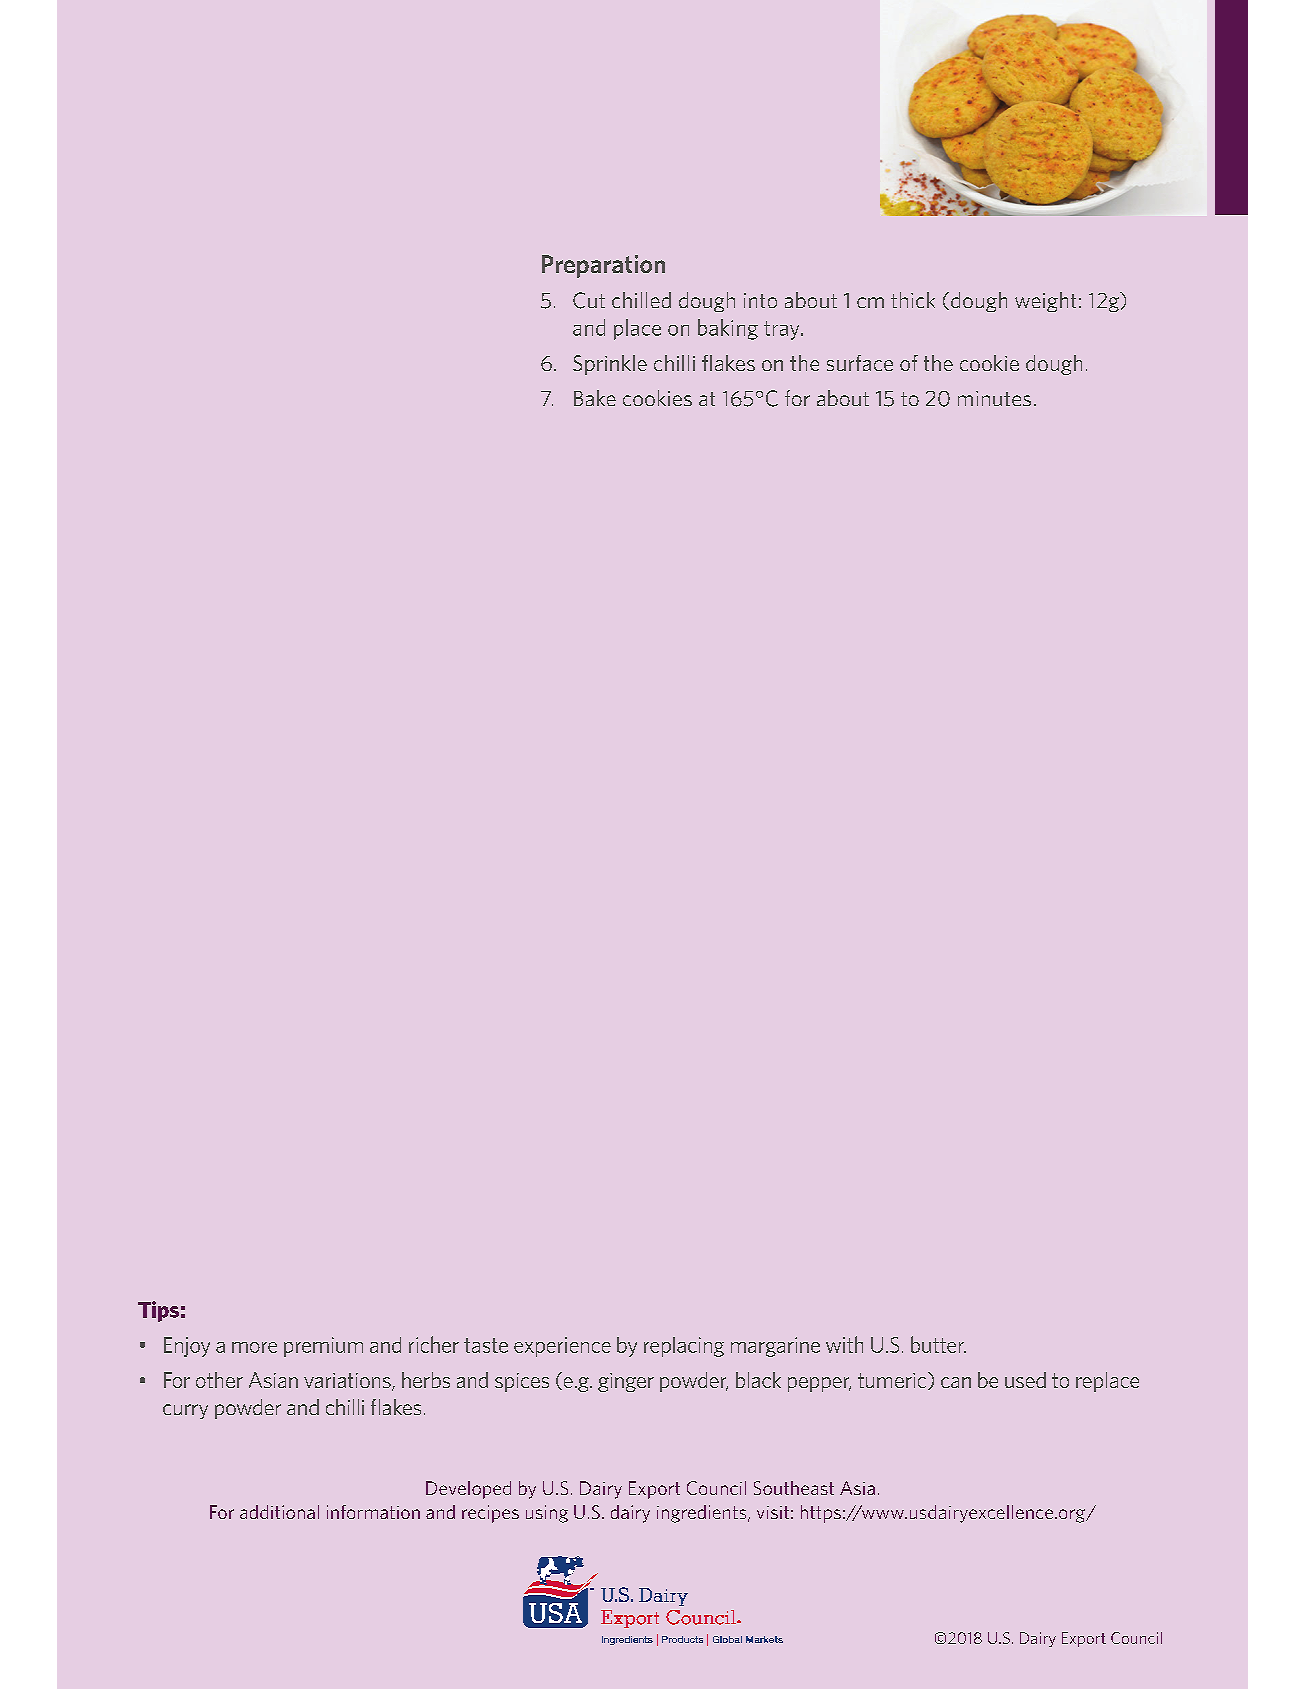 The width and height of the image is (1305, 1689). What do you see at coordinates (547, 1514) in the image?
I see `using` at bounding box center [547, 1514].
